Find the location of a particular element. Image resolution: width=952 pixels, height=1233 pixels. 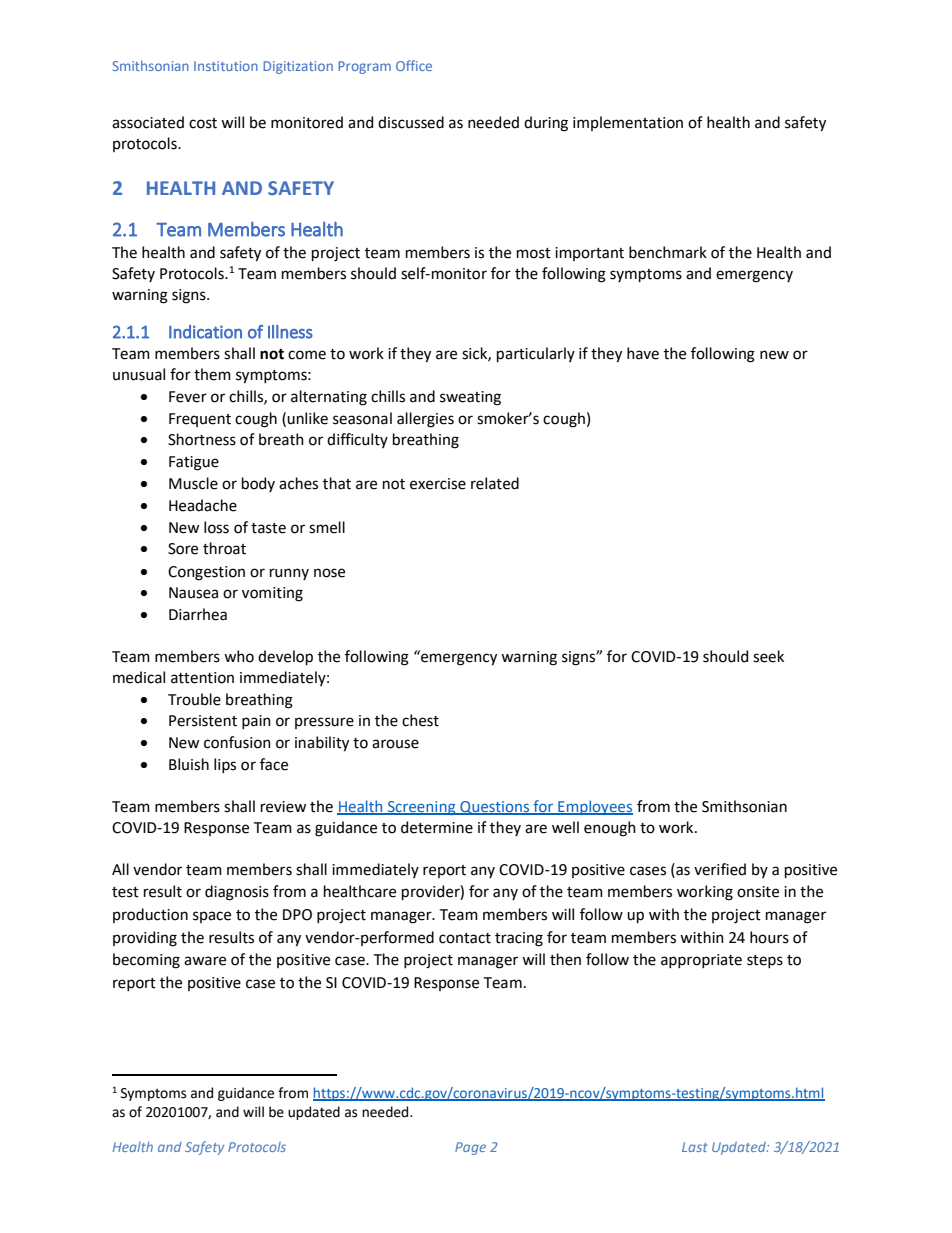

cost is located at coordinates (203, 123).
